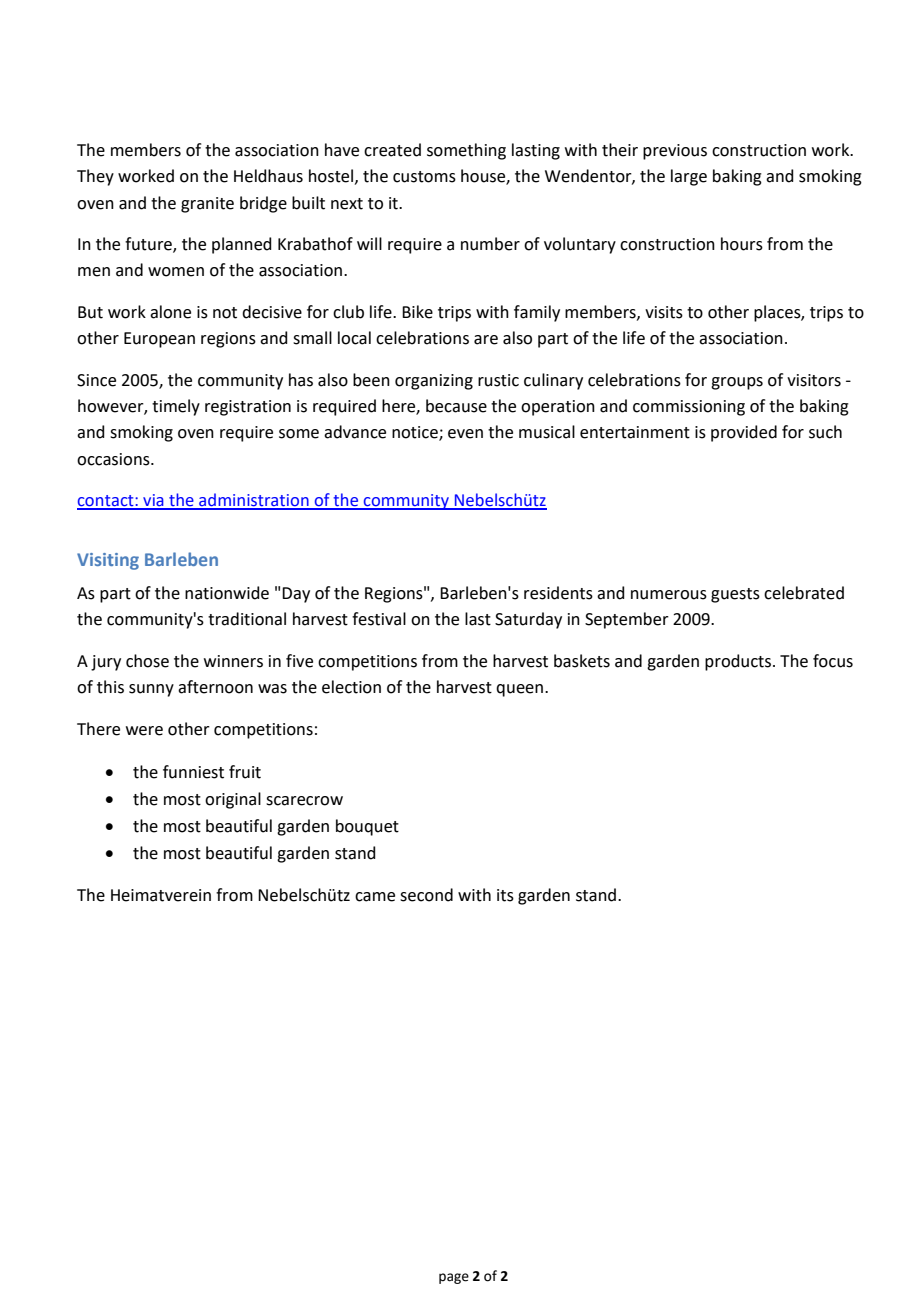 This screenshot has height=1308, width=924. I want to click on products, so click(738, 662).
